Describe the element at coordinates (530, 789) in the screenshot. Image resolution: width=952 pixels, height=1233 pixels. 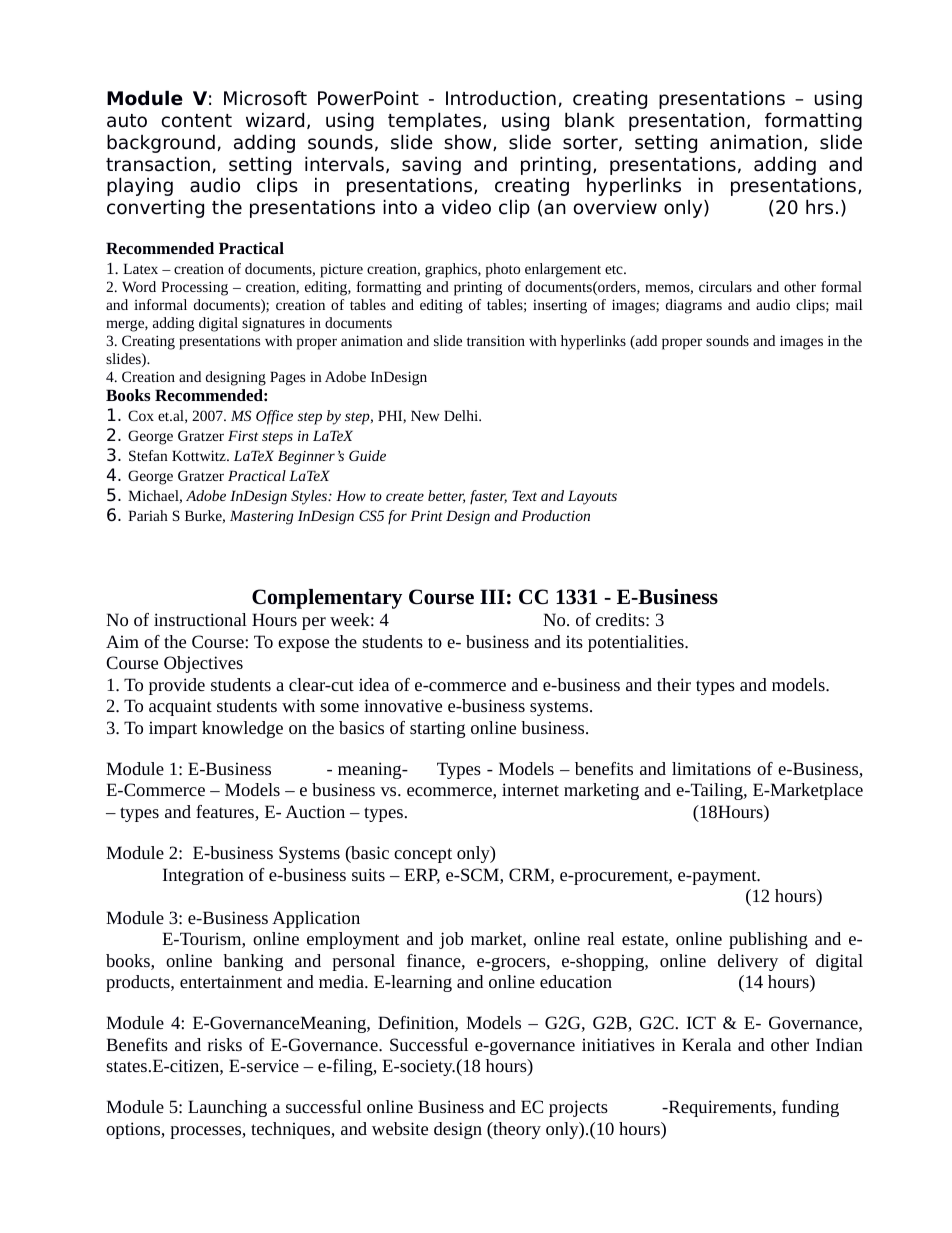
I see `internet` at that location.
